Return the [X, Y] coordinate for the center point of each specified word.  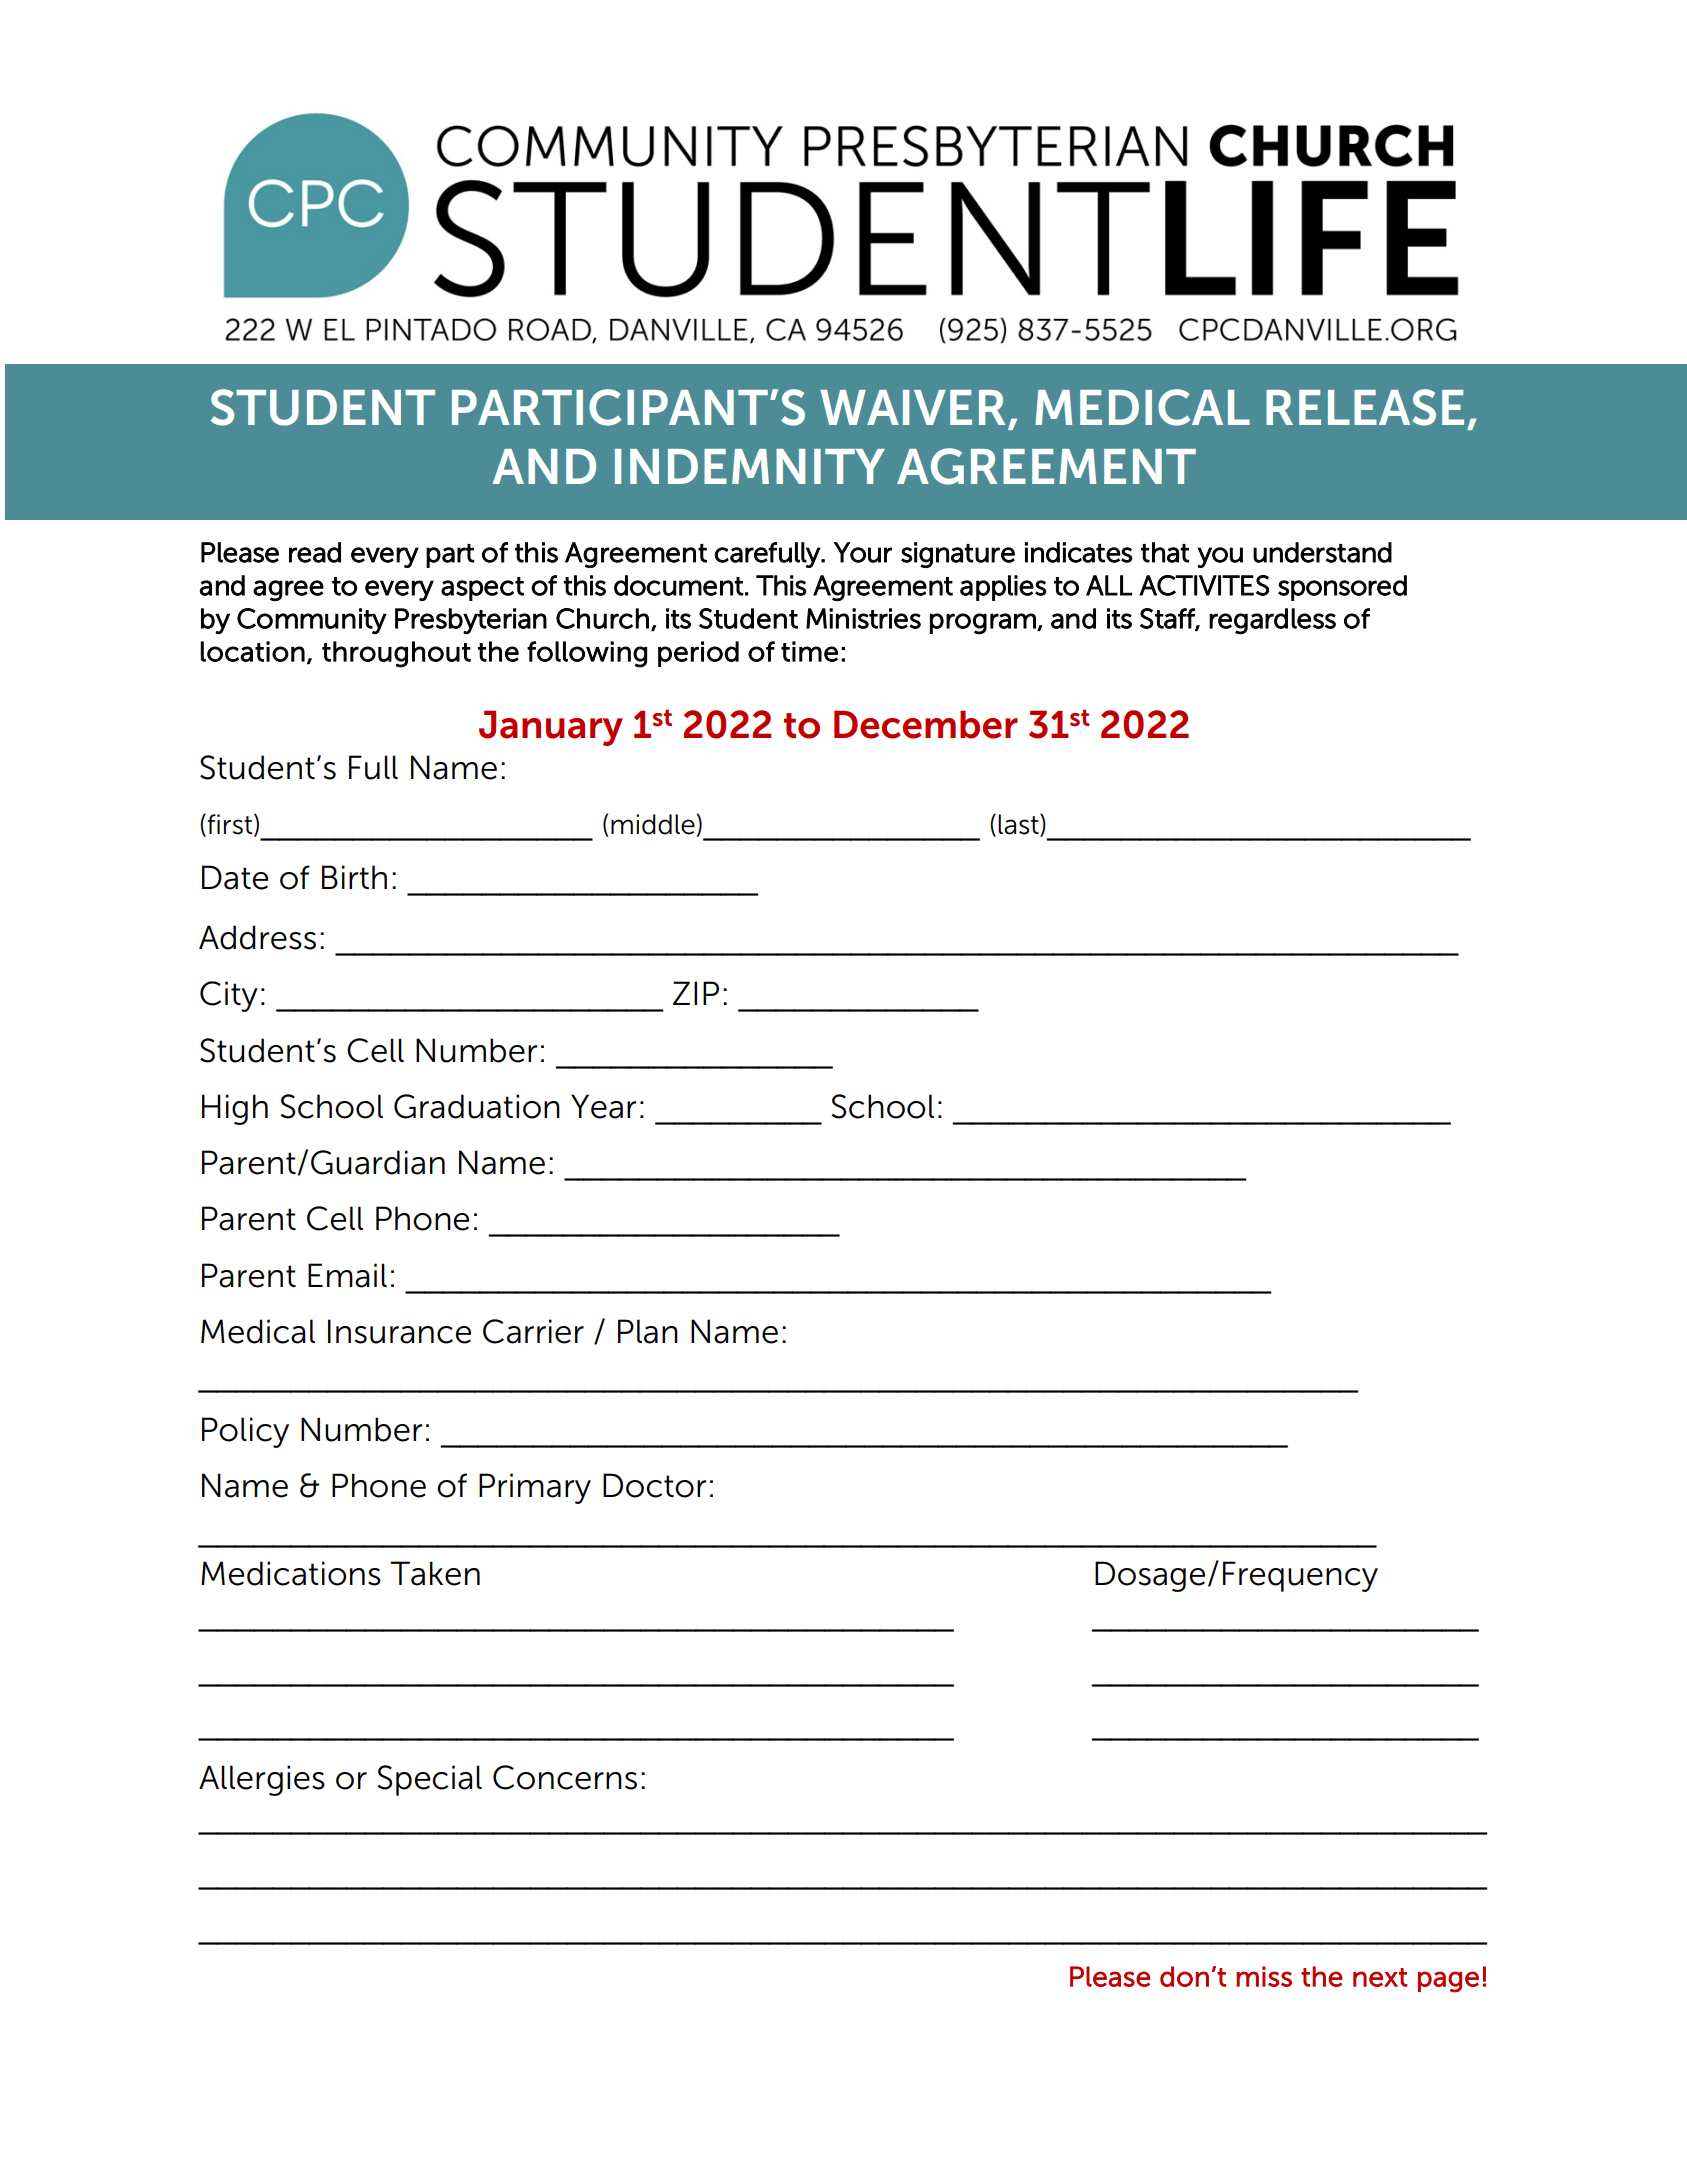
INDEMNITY [750, 466]
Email [347, 1275]
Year [604, 1106]
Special [429, 1780]
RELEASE [1365, 407]
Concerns [565, 1777]
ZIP [696, 993]
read [315, 552]
